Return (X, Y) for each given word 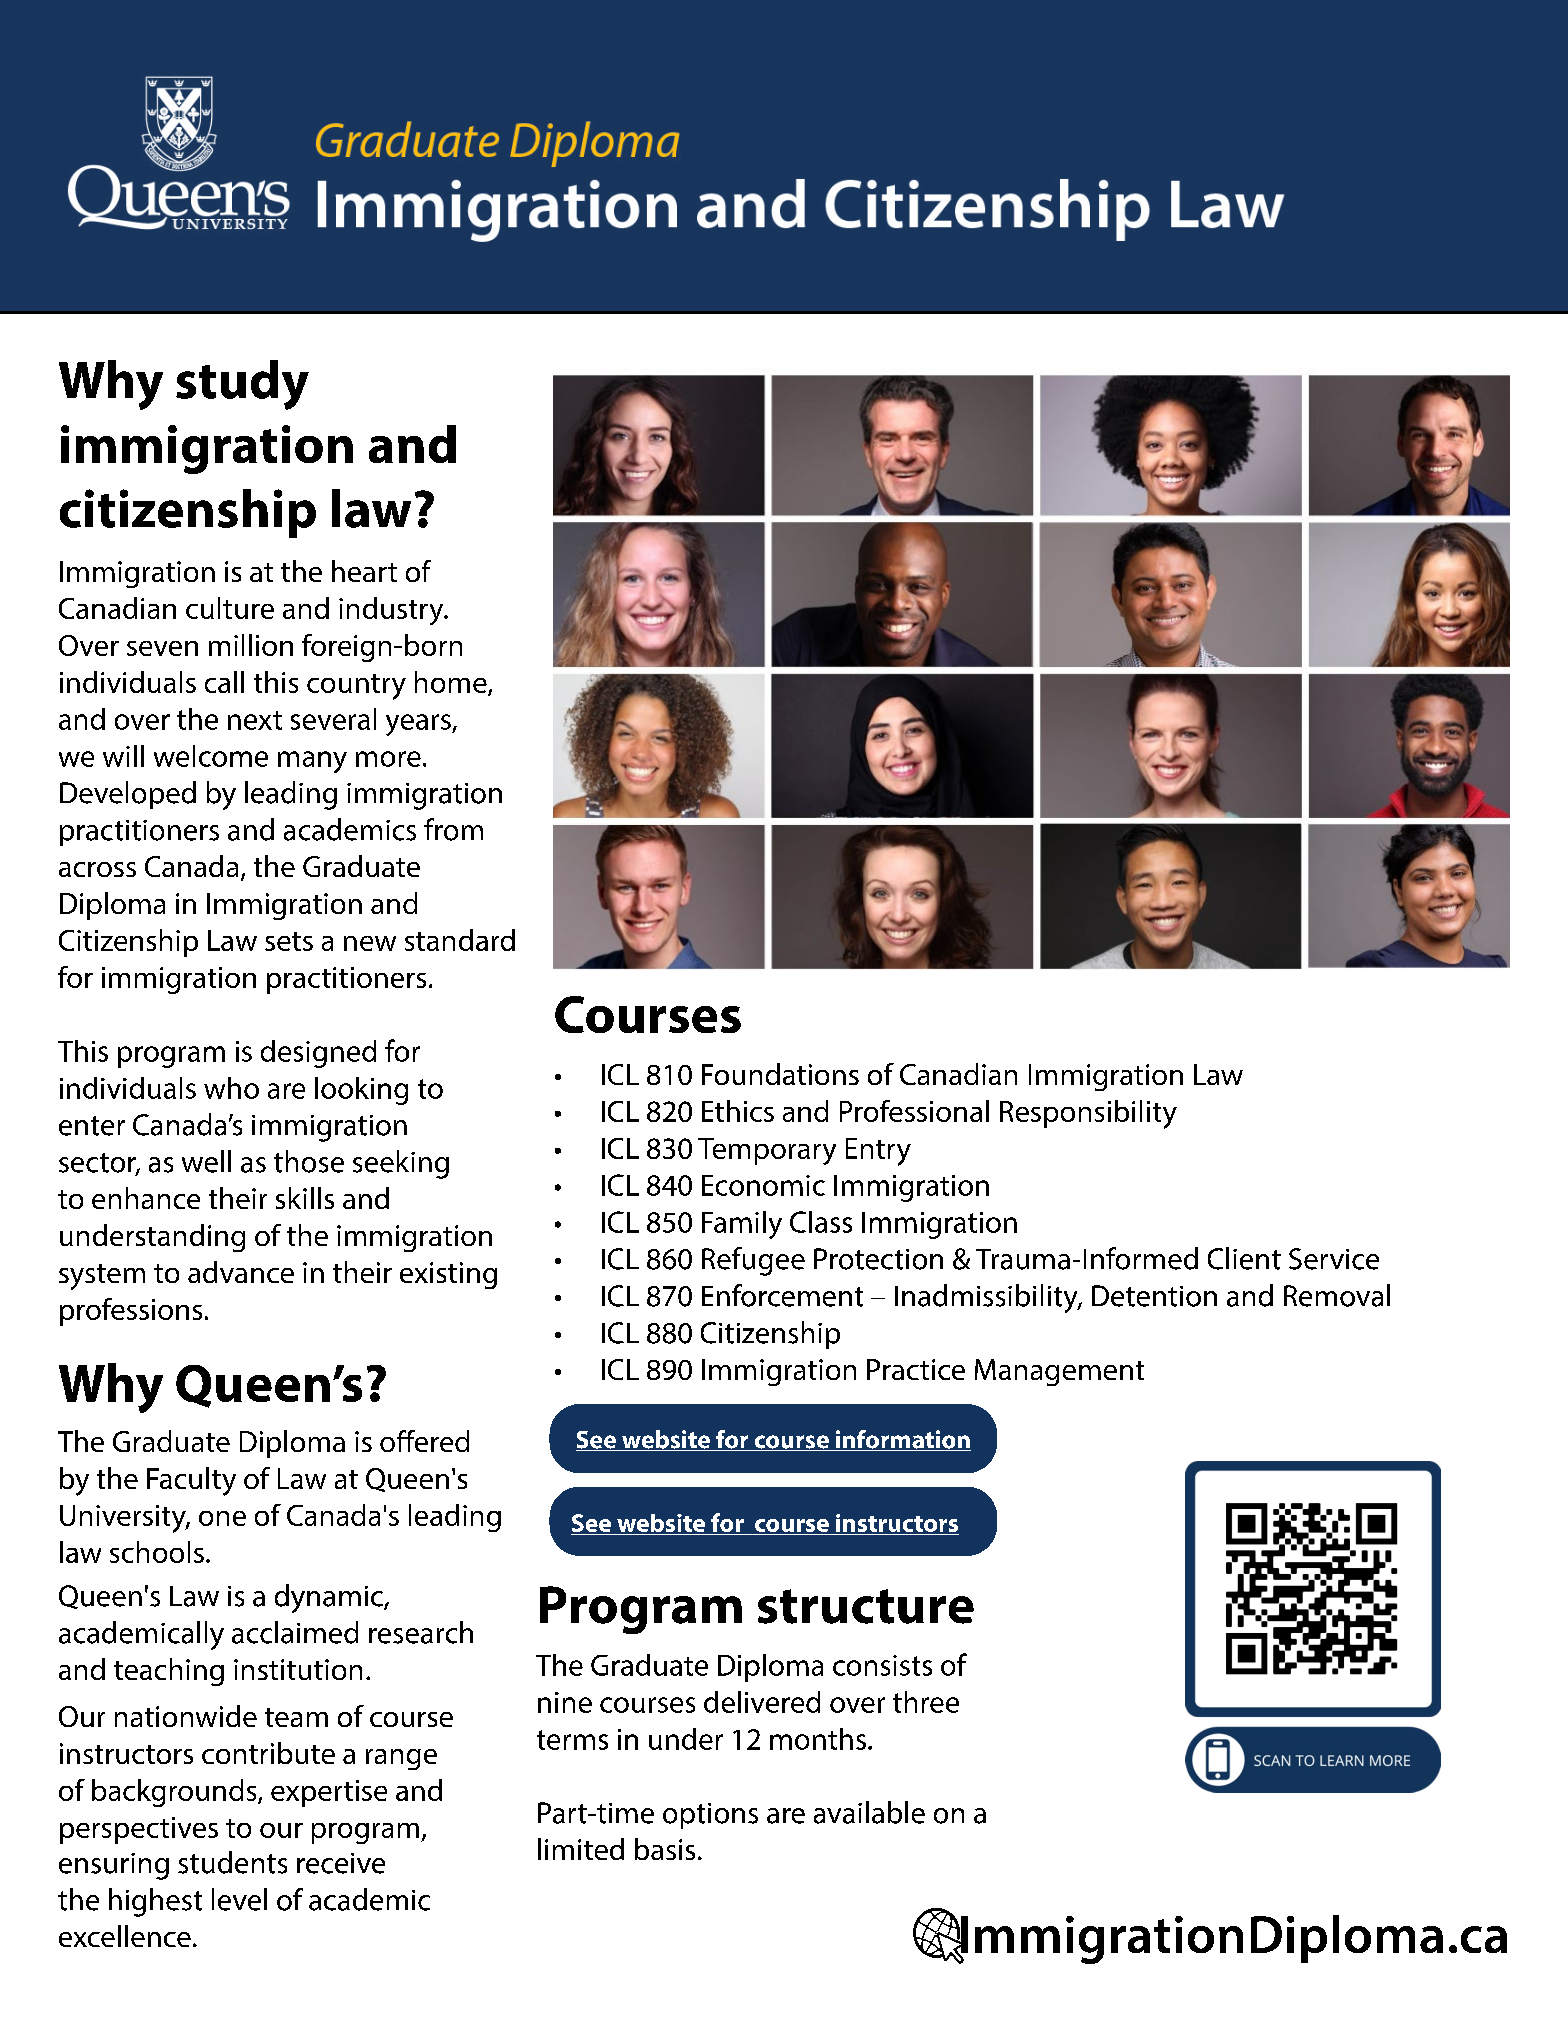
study (242, 385)
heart (364, 571)
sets (289, 941)
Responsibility (1088, 1114)
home (452, 683)
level (239, 1899)
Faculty (191, 1481)
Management (1059, 1372)
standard (460, 940)
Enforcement (782, 1295)
